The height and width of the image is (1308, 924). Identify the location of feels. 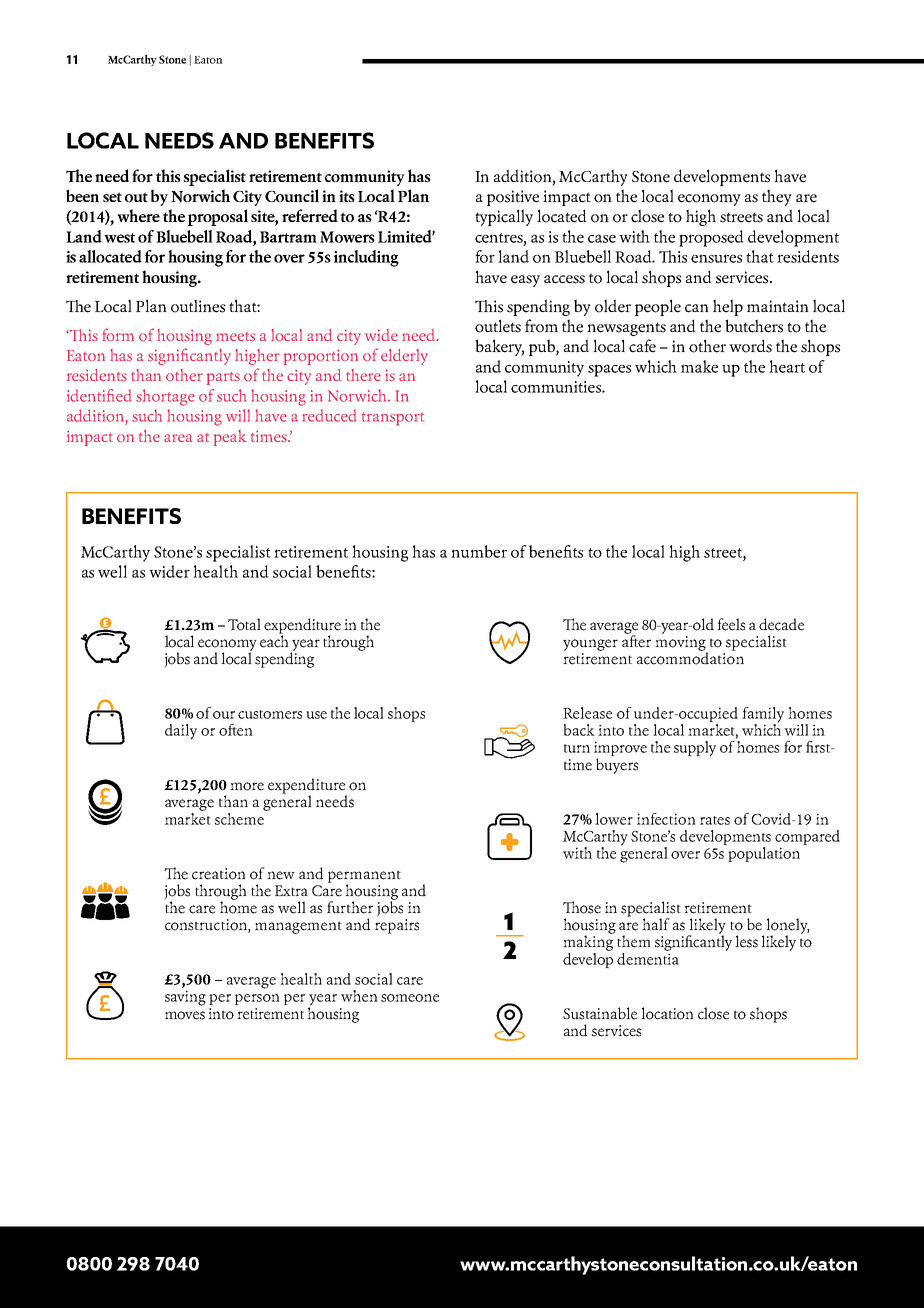
(731, 624).
